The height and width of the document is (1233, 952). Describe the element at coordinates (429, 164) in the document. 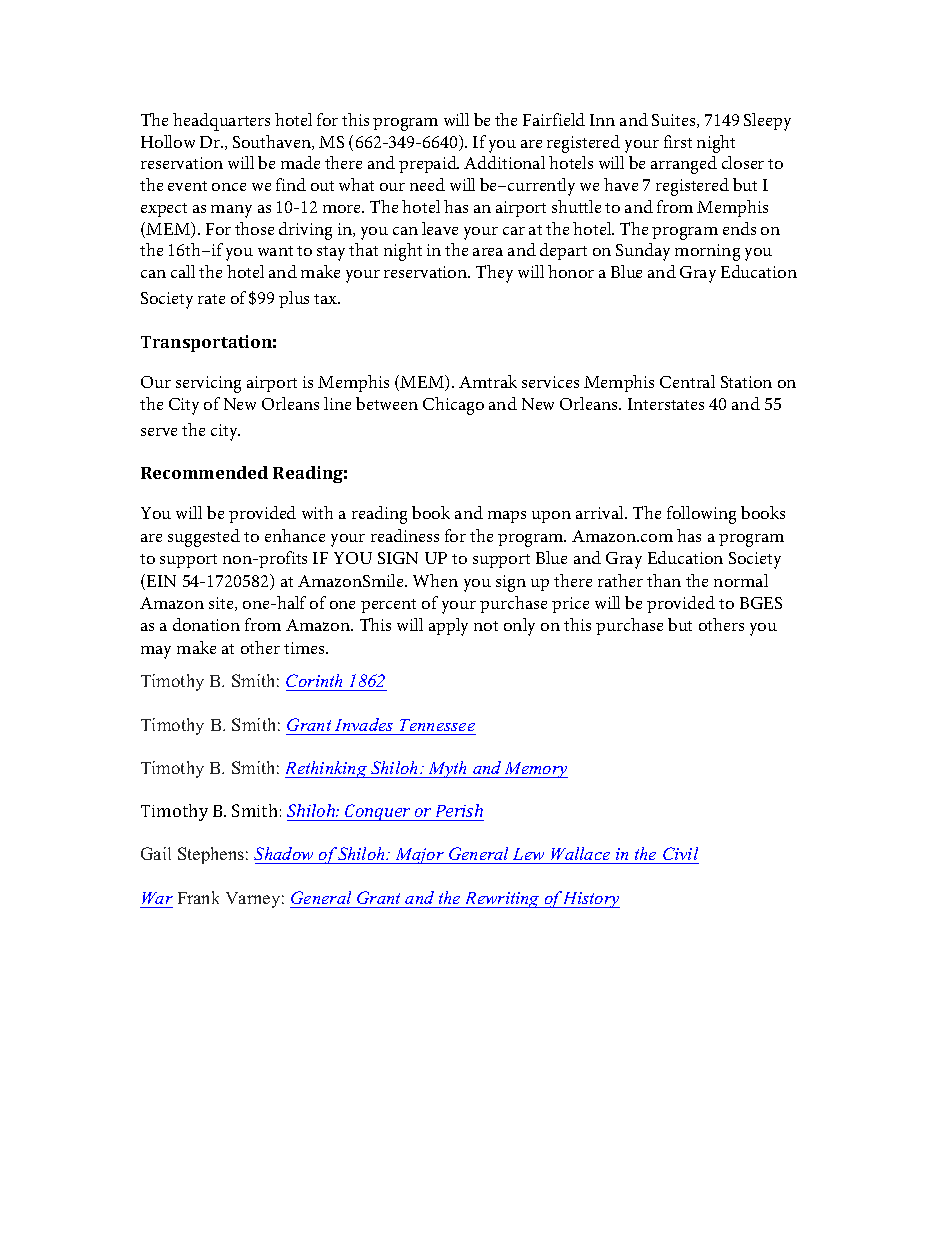

I see `prepaid` at that location.
